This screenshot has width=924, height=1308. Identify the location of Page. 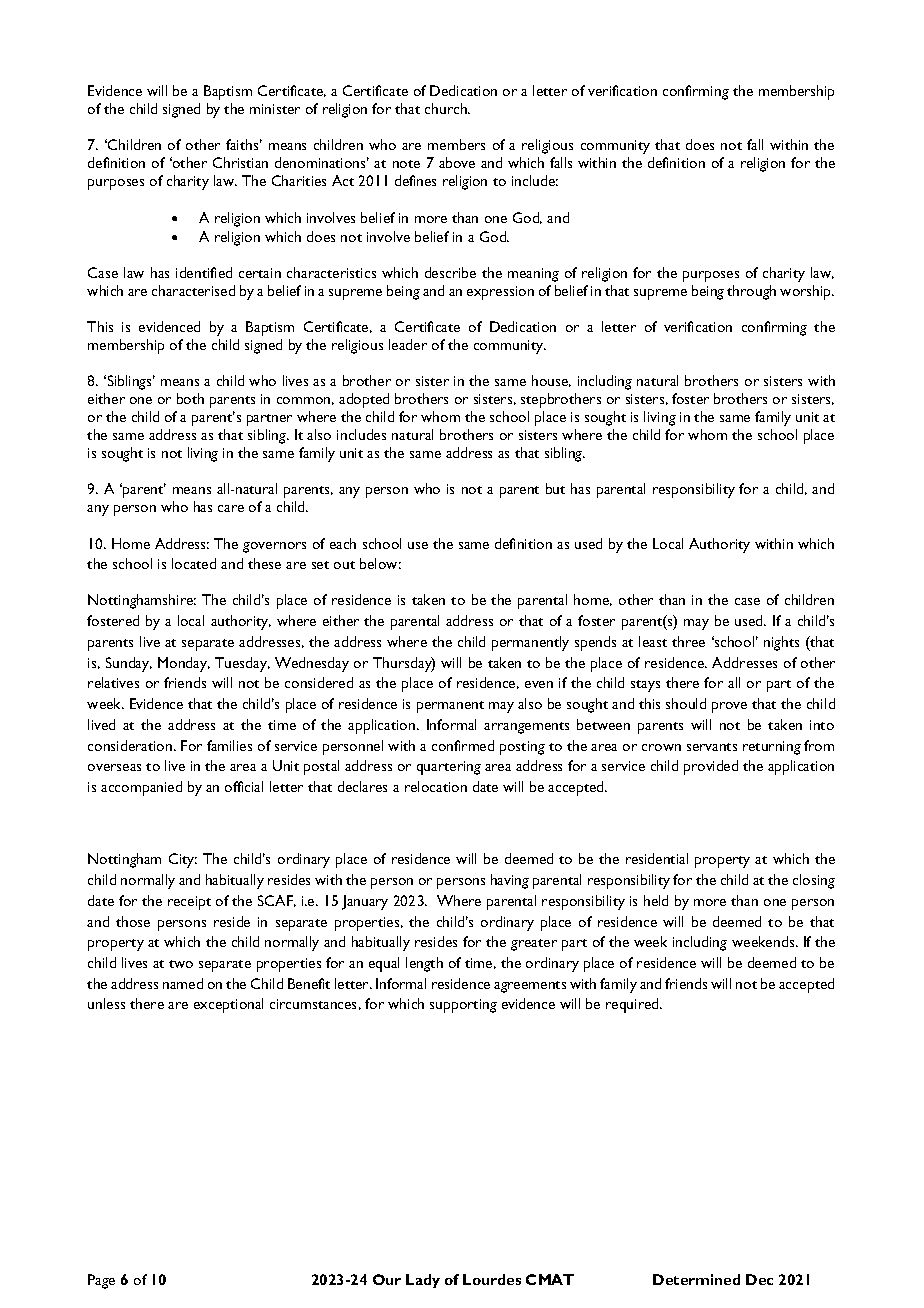
(101, 1281).
